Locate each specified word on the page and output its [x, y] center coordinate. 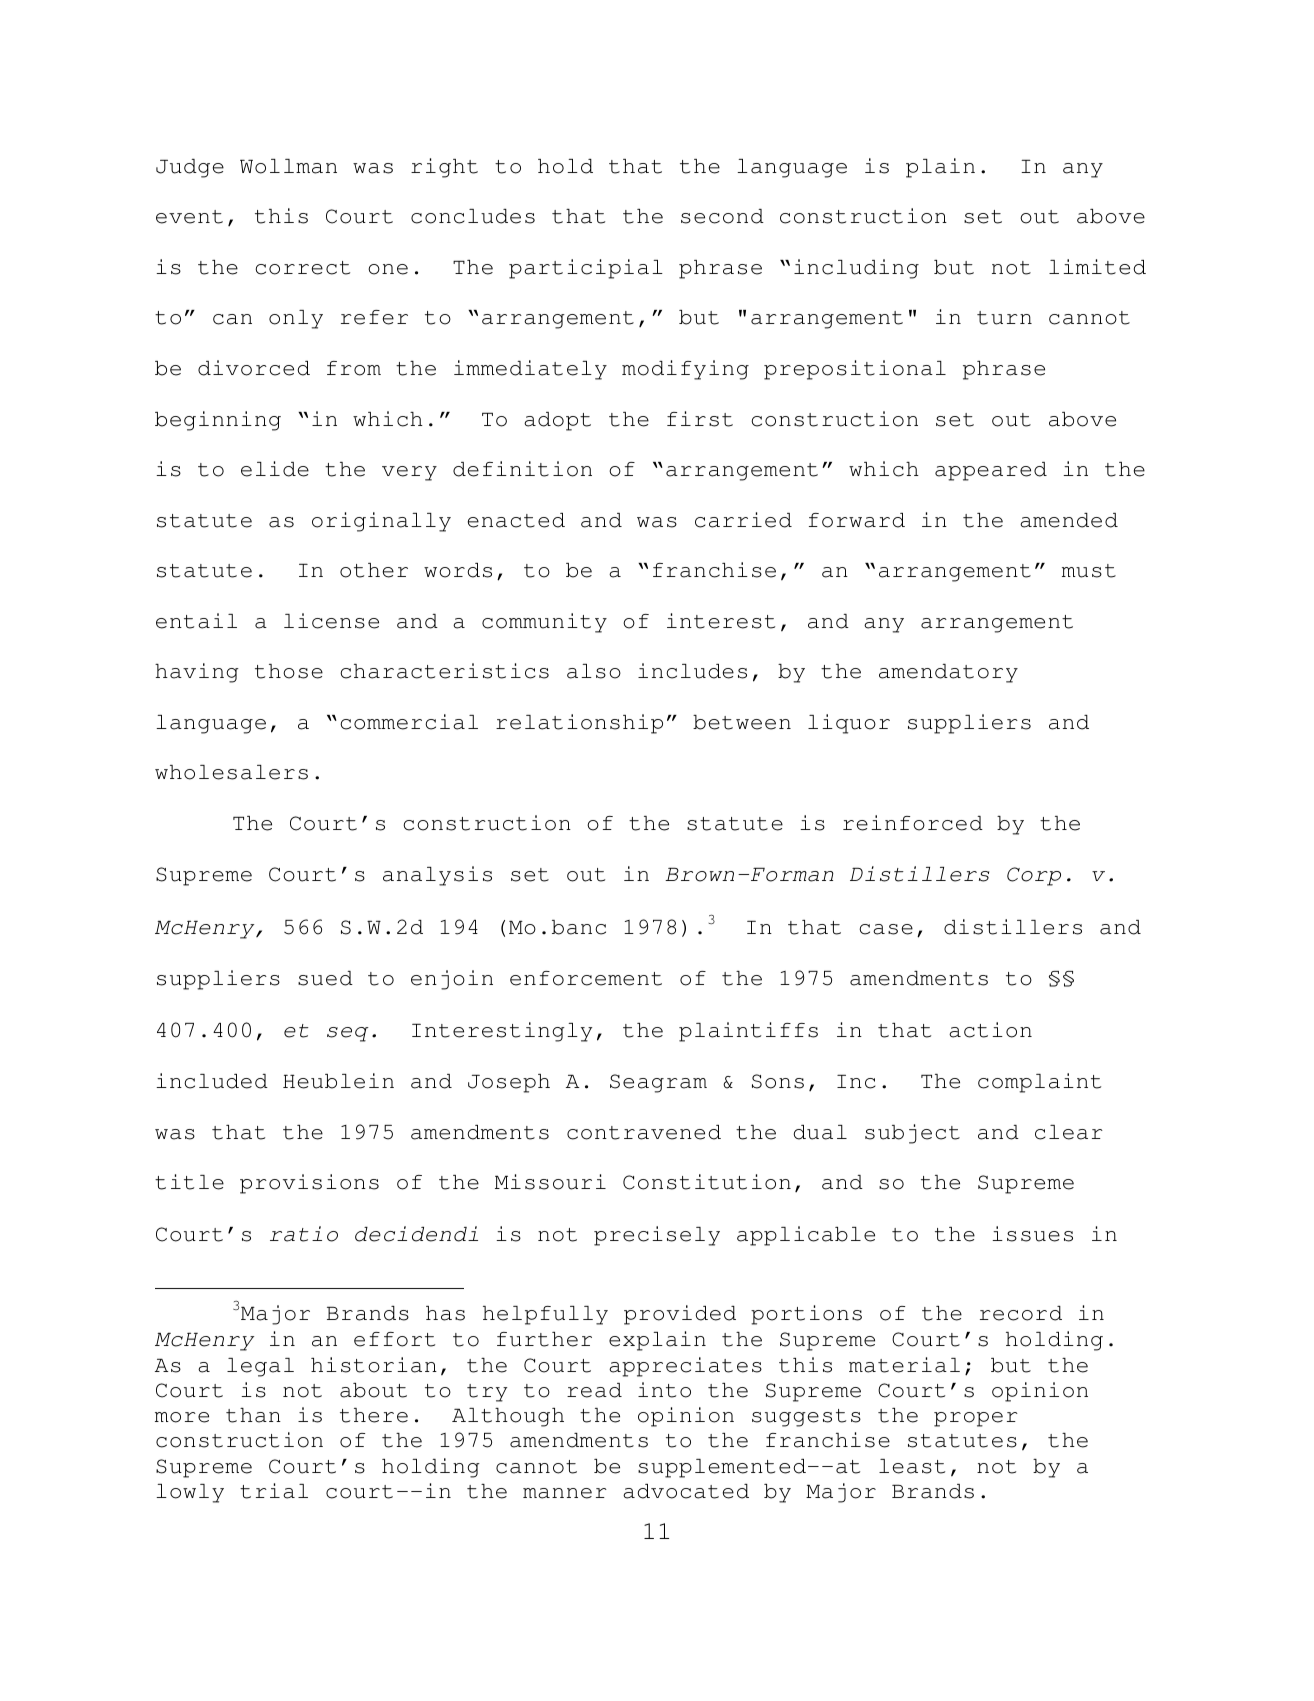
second [722, 216]
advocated [686, 1491]
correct [302, 268]
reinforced [913, 823]
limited [1097, 267]
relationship [579, 724]
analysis [437, 876]
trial [274, 1491]
